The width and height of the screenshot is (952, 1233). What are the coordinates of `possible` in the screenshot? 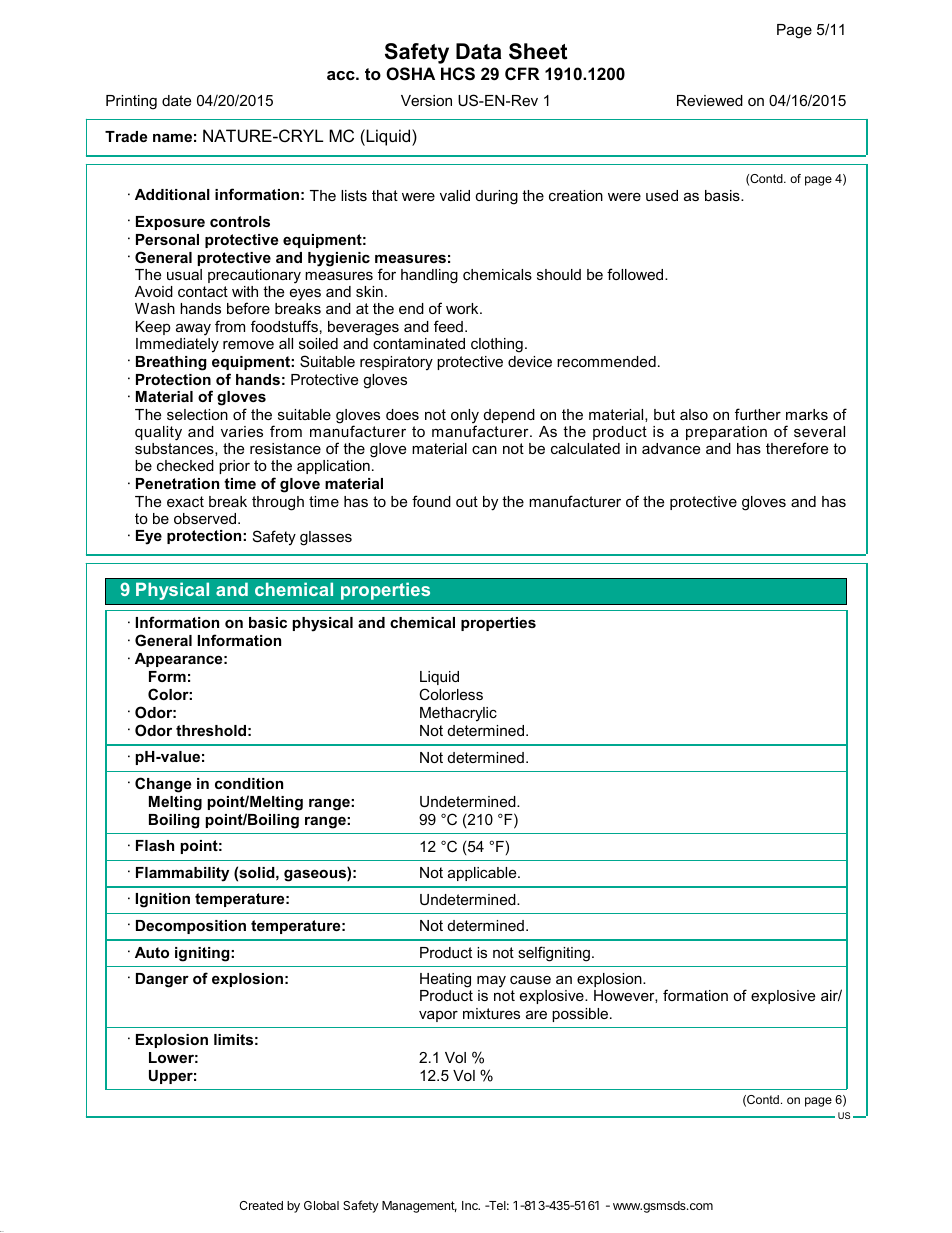 It's located at (581, 1015).
